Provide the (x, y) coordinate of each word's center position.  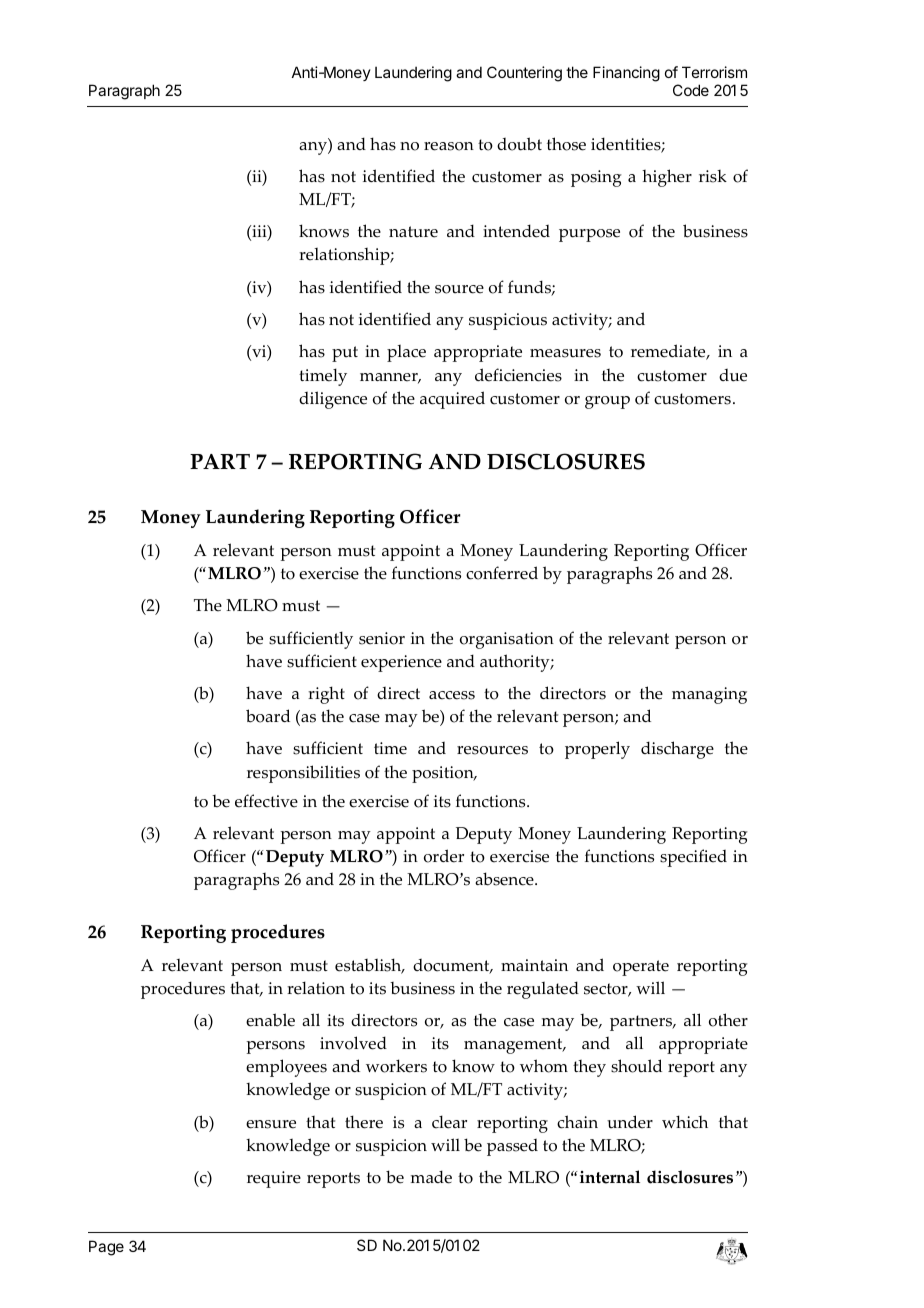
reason (449, 146)
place (406, 353)
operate (641, 968)
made (431, 1177)
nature (413, 232)
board (268, 716)
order (444, 856)
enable (270, 1020)
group (607, 402)
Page (106, 1248)
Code (691, 90)
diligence (333, 400)
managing (709, 695)
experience (401, 663)
